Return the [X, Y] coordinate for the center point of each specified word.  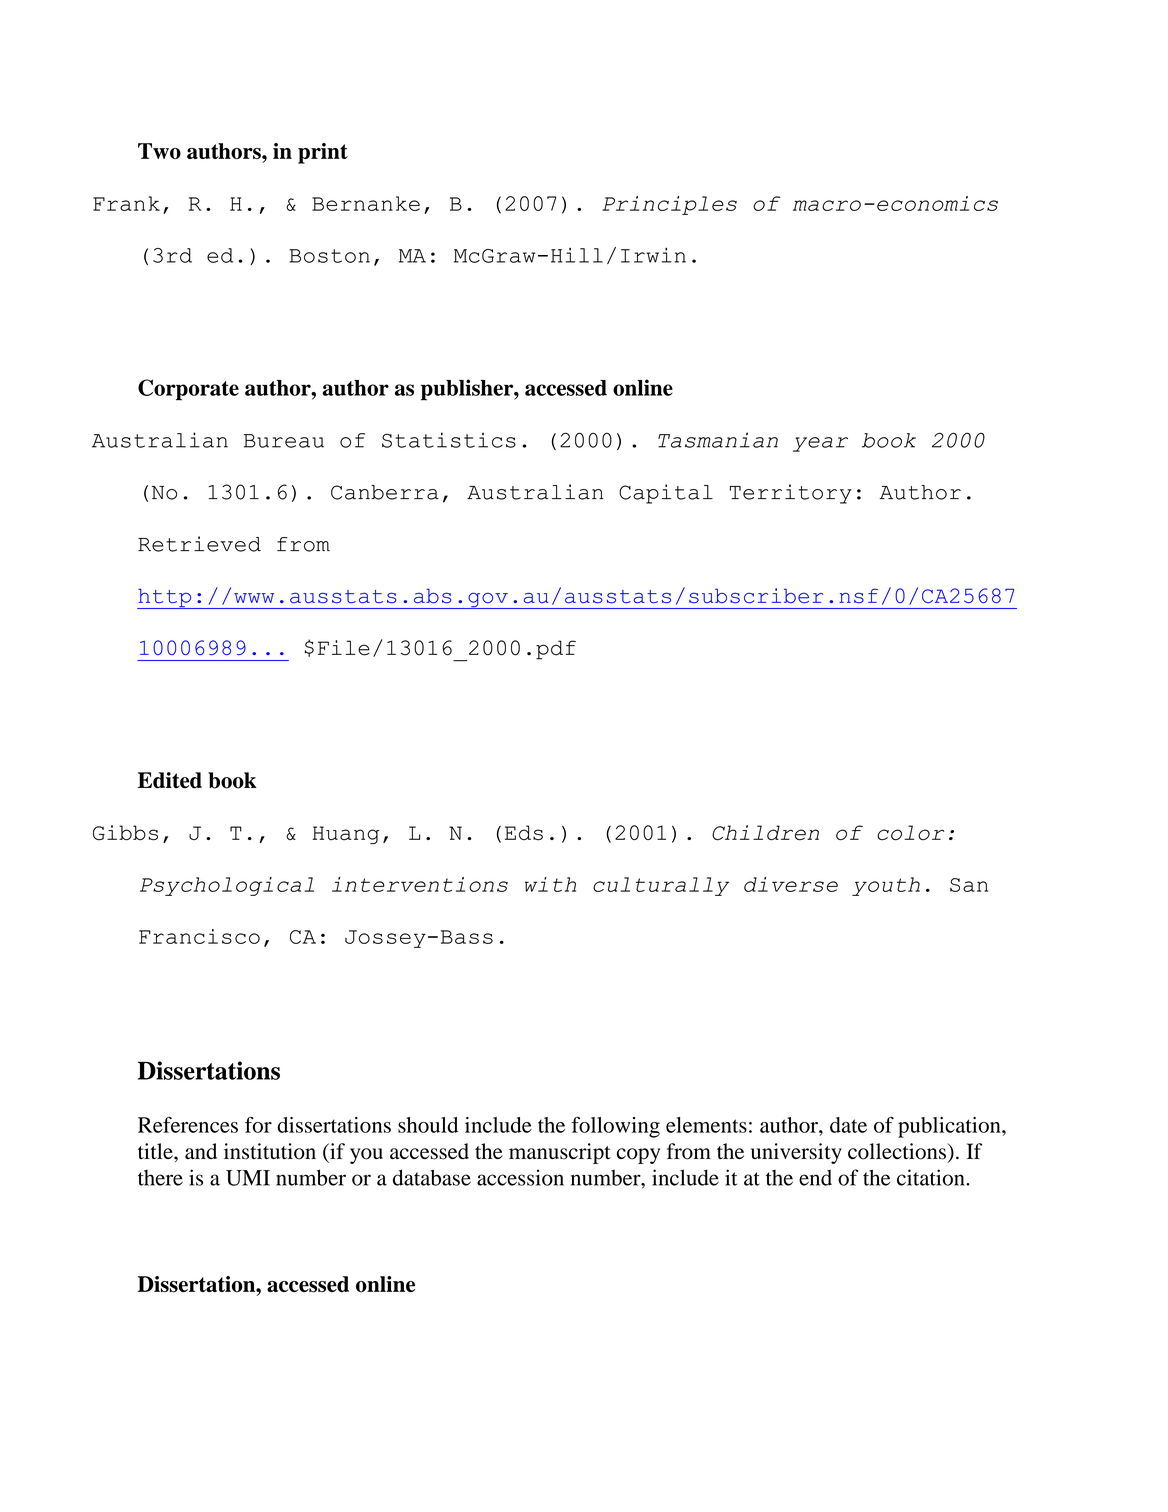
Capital [666, 494]
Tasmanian [718, 440]
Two [159, 151]
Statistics [449, 440]
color [910, 833]
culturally [661, 886]
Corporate [188, 390]
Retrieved [199, 544]
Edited [170, 780]
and [201, 1151]
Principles [669, 205]
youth [886, 886]
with [550, 884]
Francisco [199, 936]
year [820, 444]
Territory [791, 494]
